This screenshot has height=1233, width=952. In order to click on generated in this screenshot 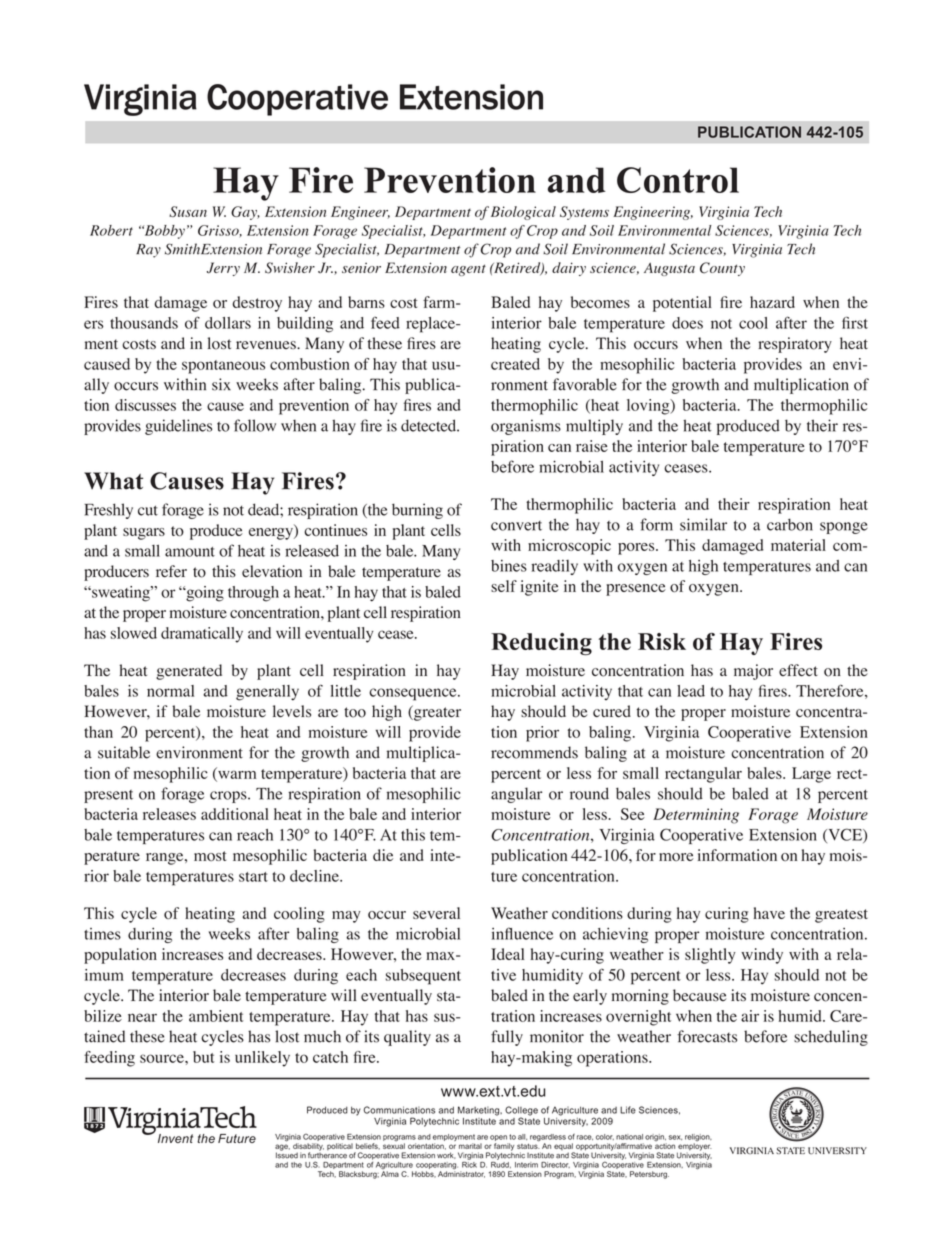, I will do `click(189, 672)`.
